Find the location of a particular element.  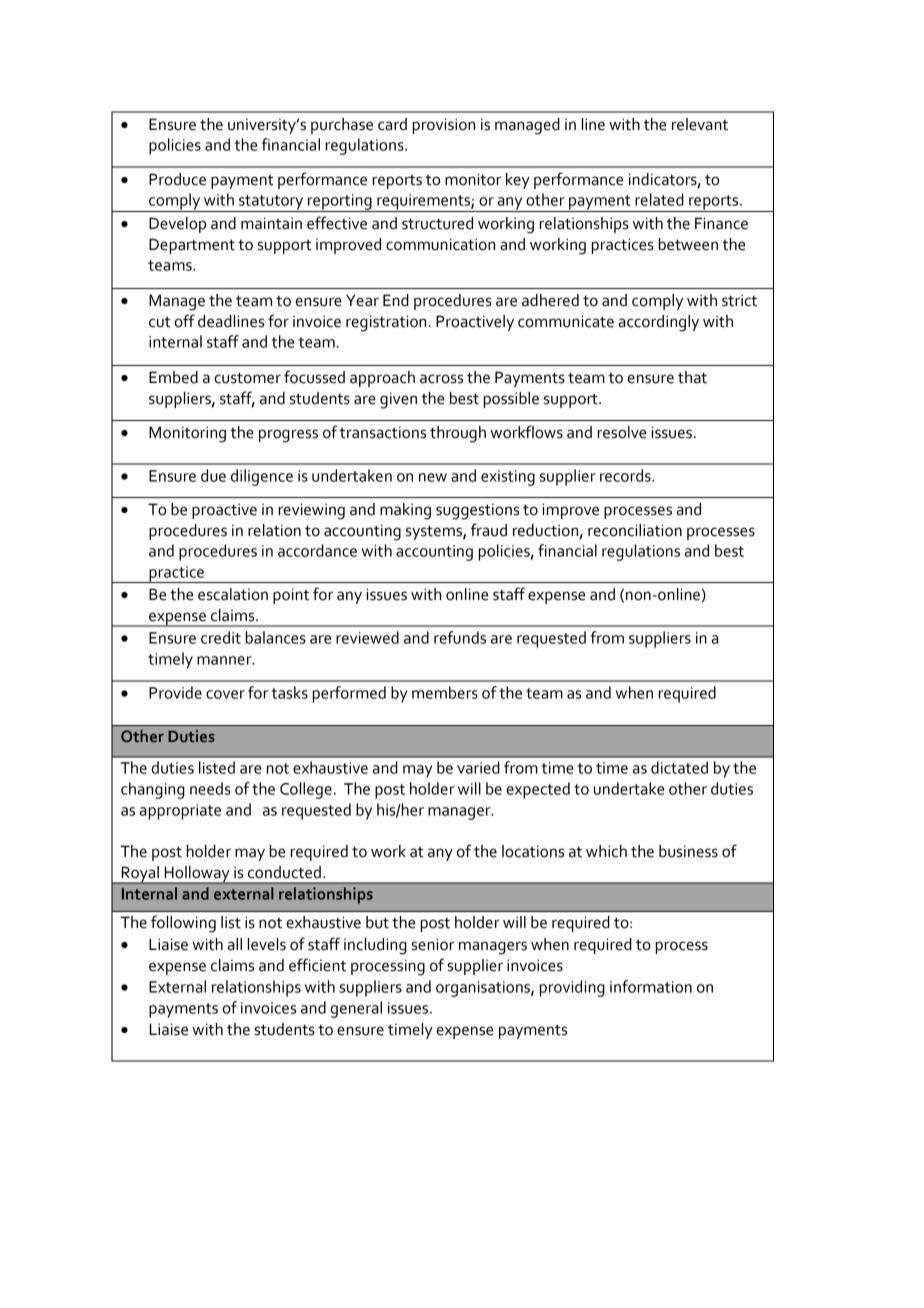

senior is located at coordinates (433, 944).
